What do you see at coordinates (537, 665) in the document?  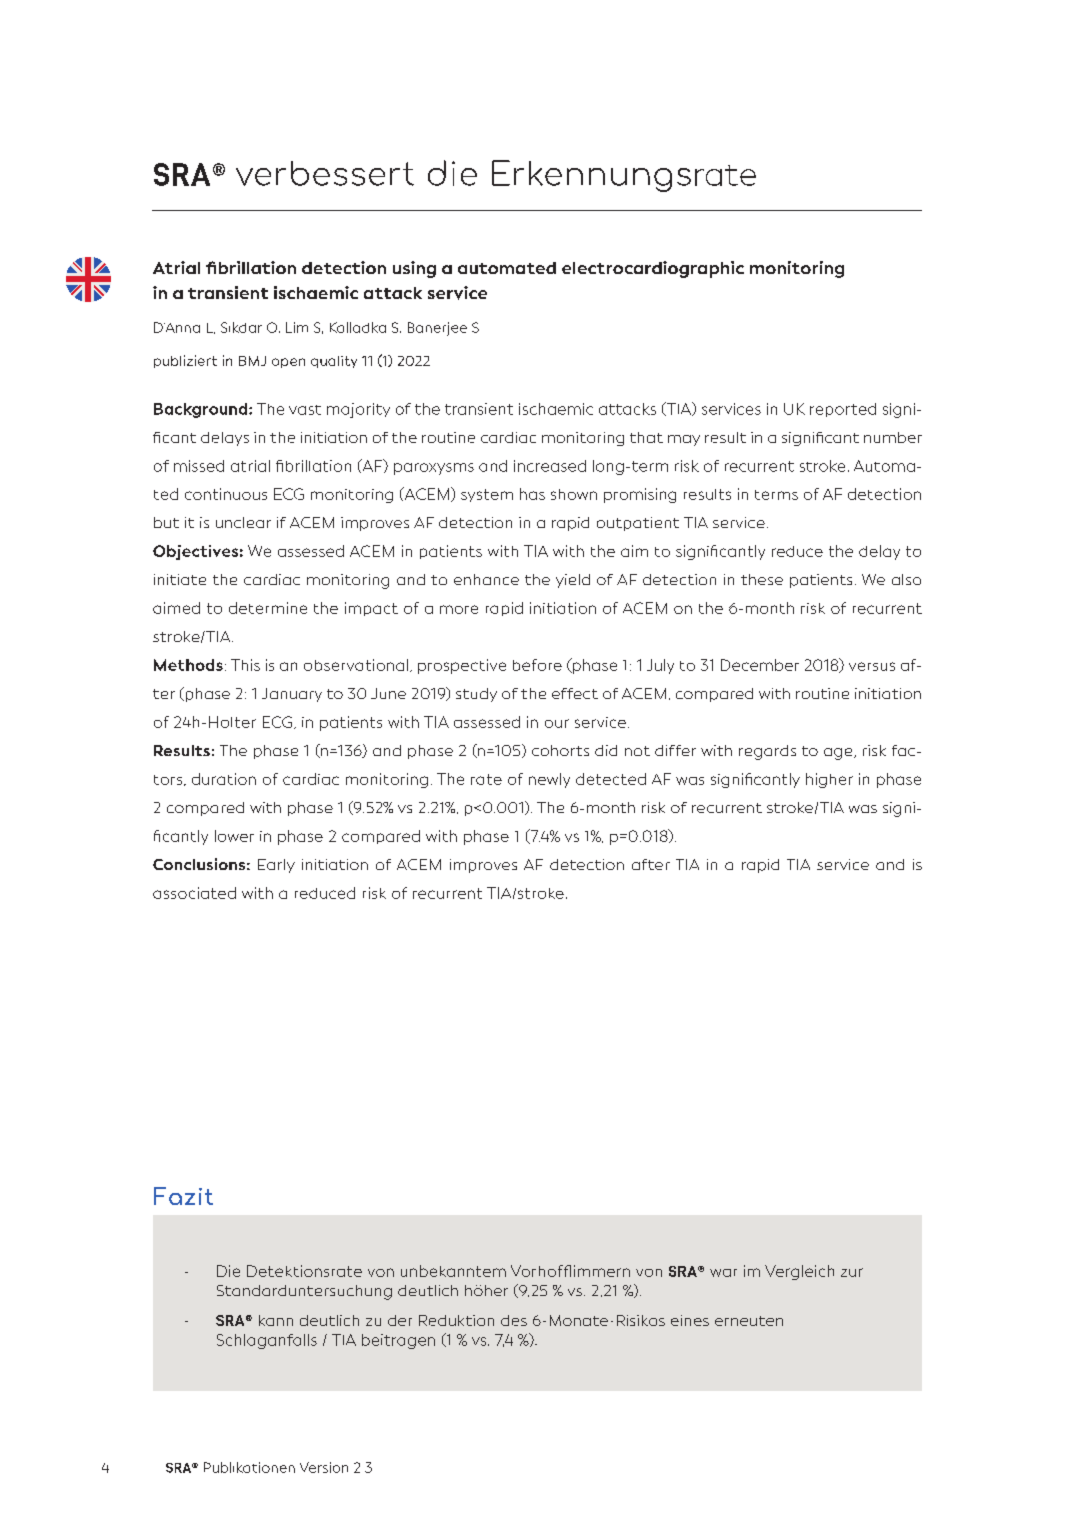 I see `before` at bounding box center [537, 665].
